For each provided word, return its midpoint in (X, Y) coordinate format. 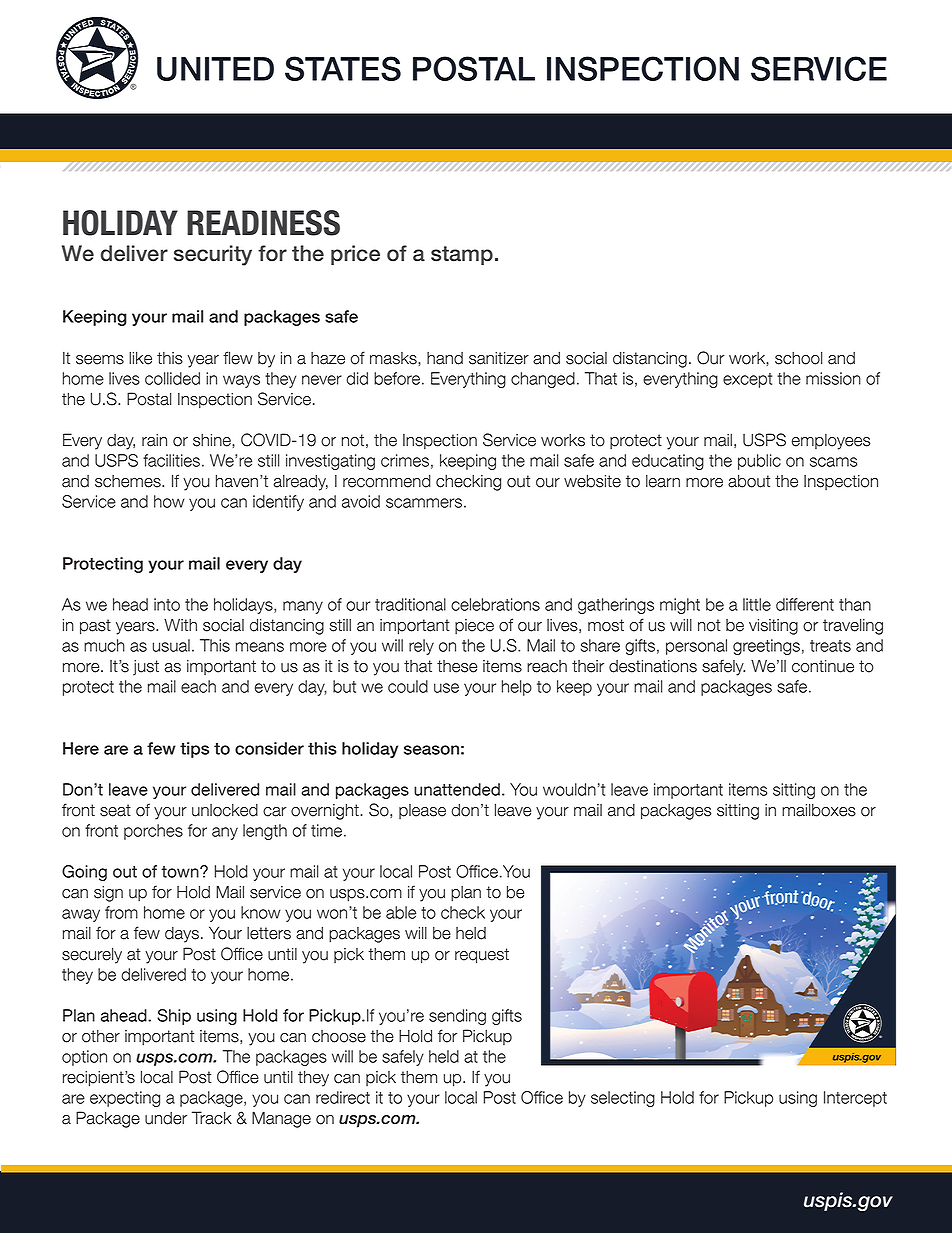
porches (153, 832)
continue (823, 666)
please (422, 811)
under (166, 1118)
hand (445, 358)
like (140, 358)
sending (457, 1017)
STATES (343, 68)
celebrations (495, 604)
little (757, 604)
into (167, 604)
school (798, 358)
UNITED (215, 69)
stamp (462, 255)
